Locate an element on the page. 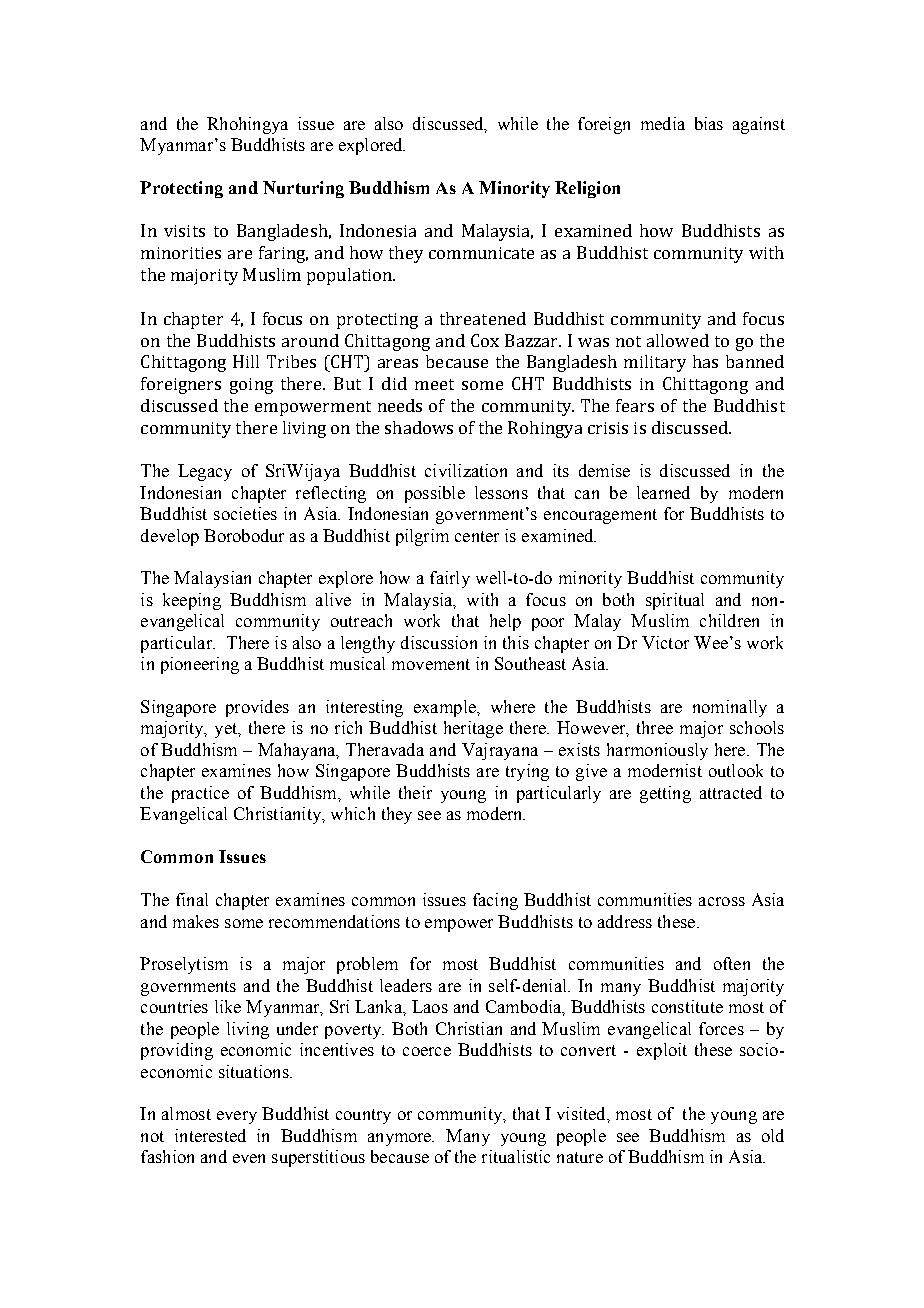 Image resolution: width=924 pixels, height=1308 pixels. going is located at coordinates (251, 386).
